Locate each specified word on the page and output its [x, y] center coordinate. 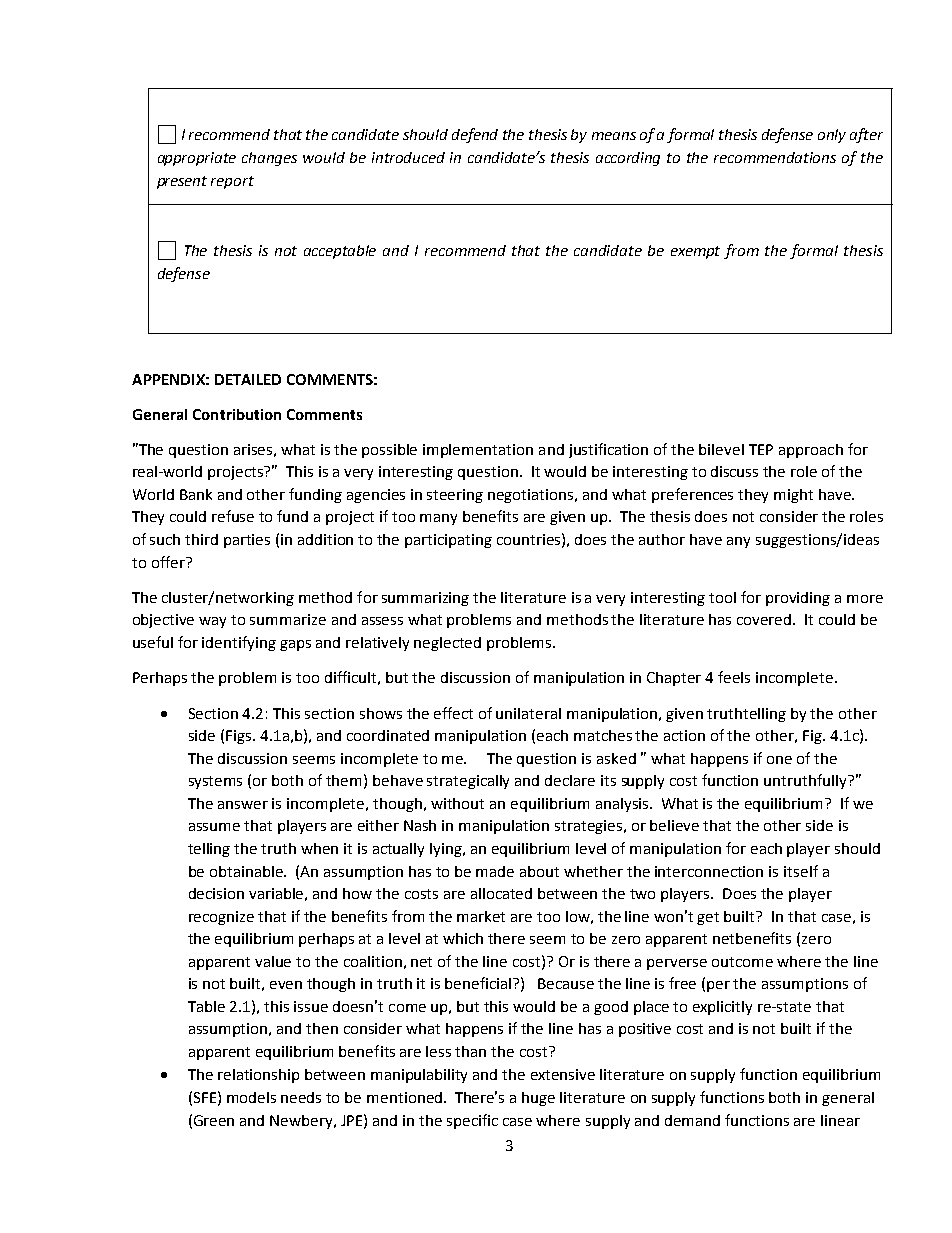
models [251, 1097]
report [232, 182]
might [793, 496]
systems [215, 782]
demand [692, 1120]
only [832, 136]
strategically [468, 782]
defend [475, 135]
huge [538, 1099]
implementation [478, 451]
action [684, 735]
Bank [196, 494]
